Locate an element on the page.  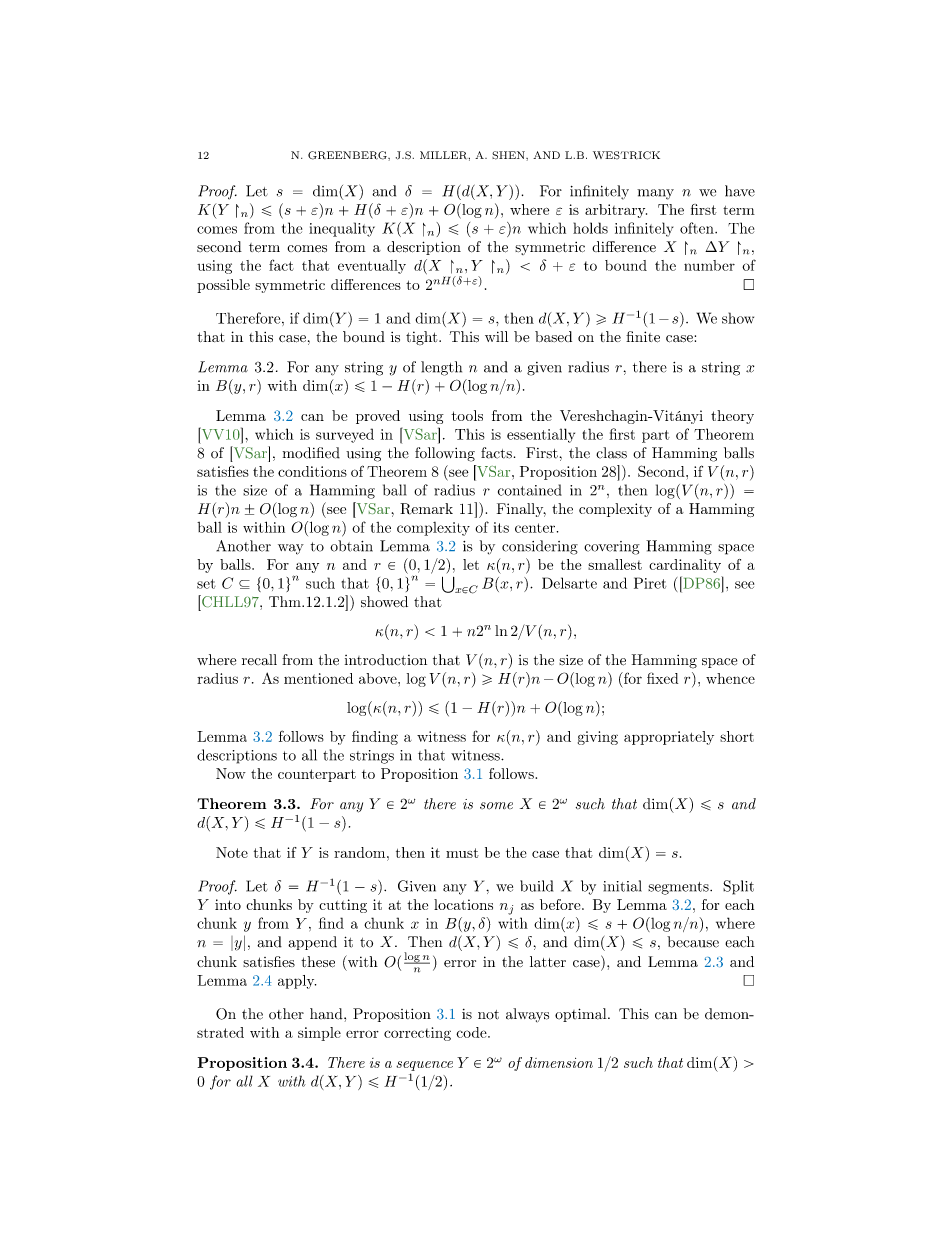
recall is located at coordinates (259, 659).
